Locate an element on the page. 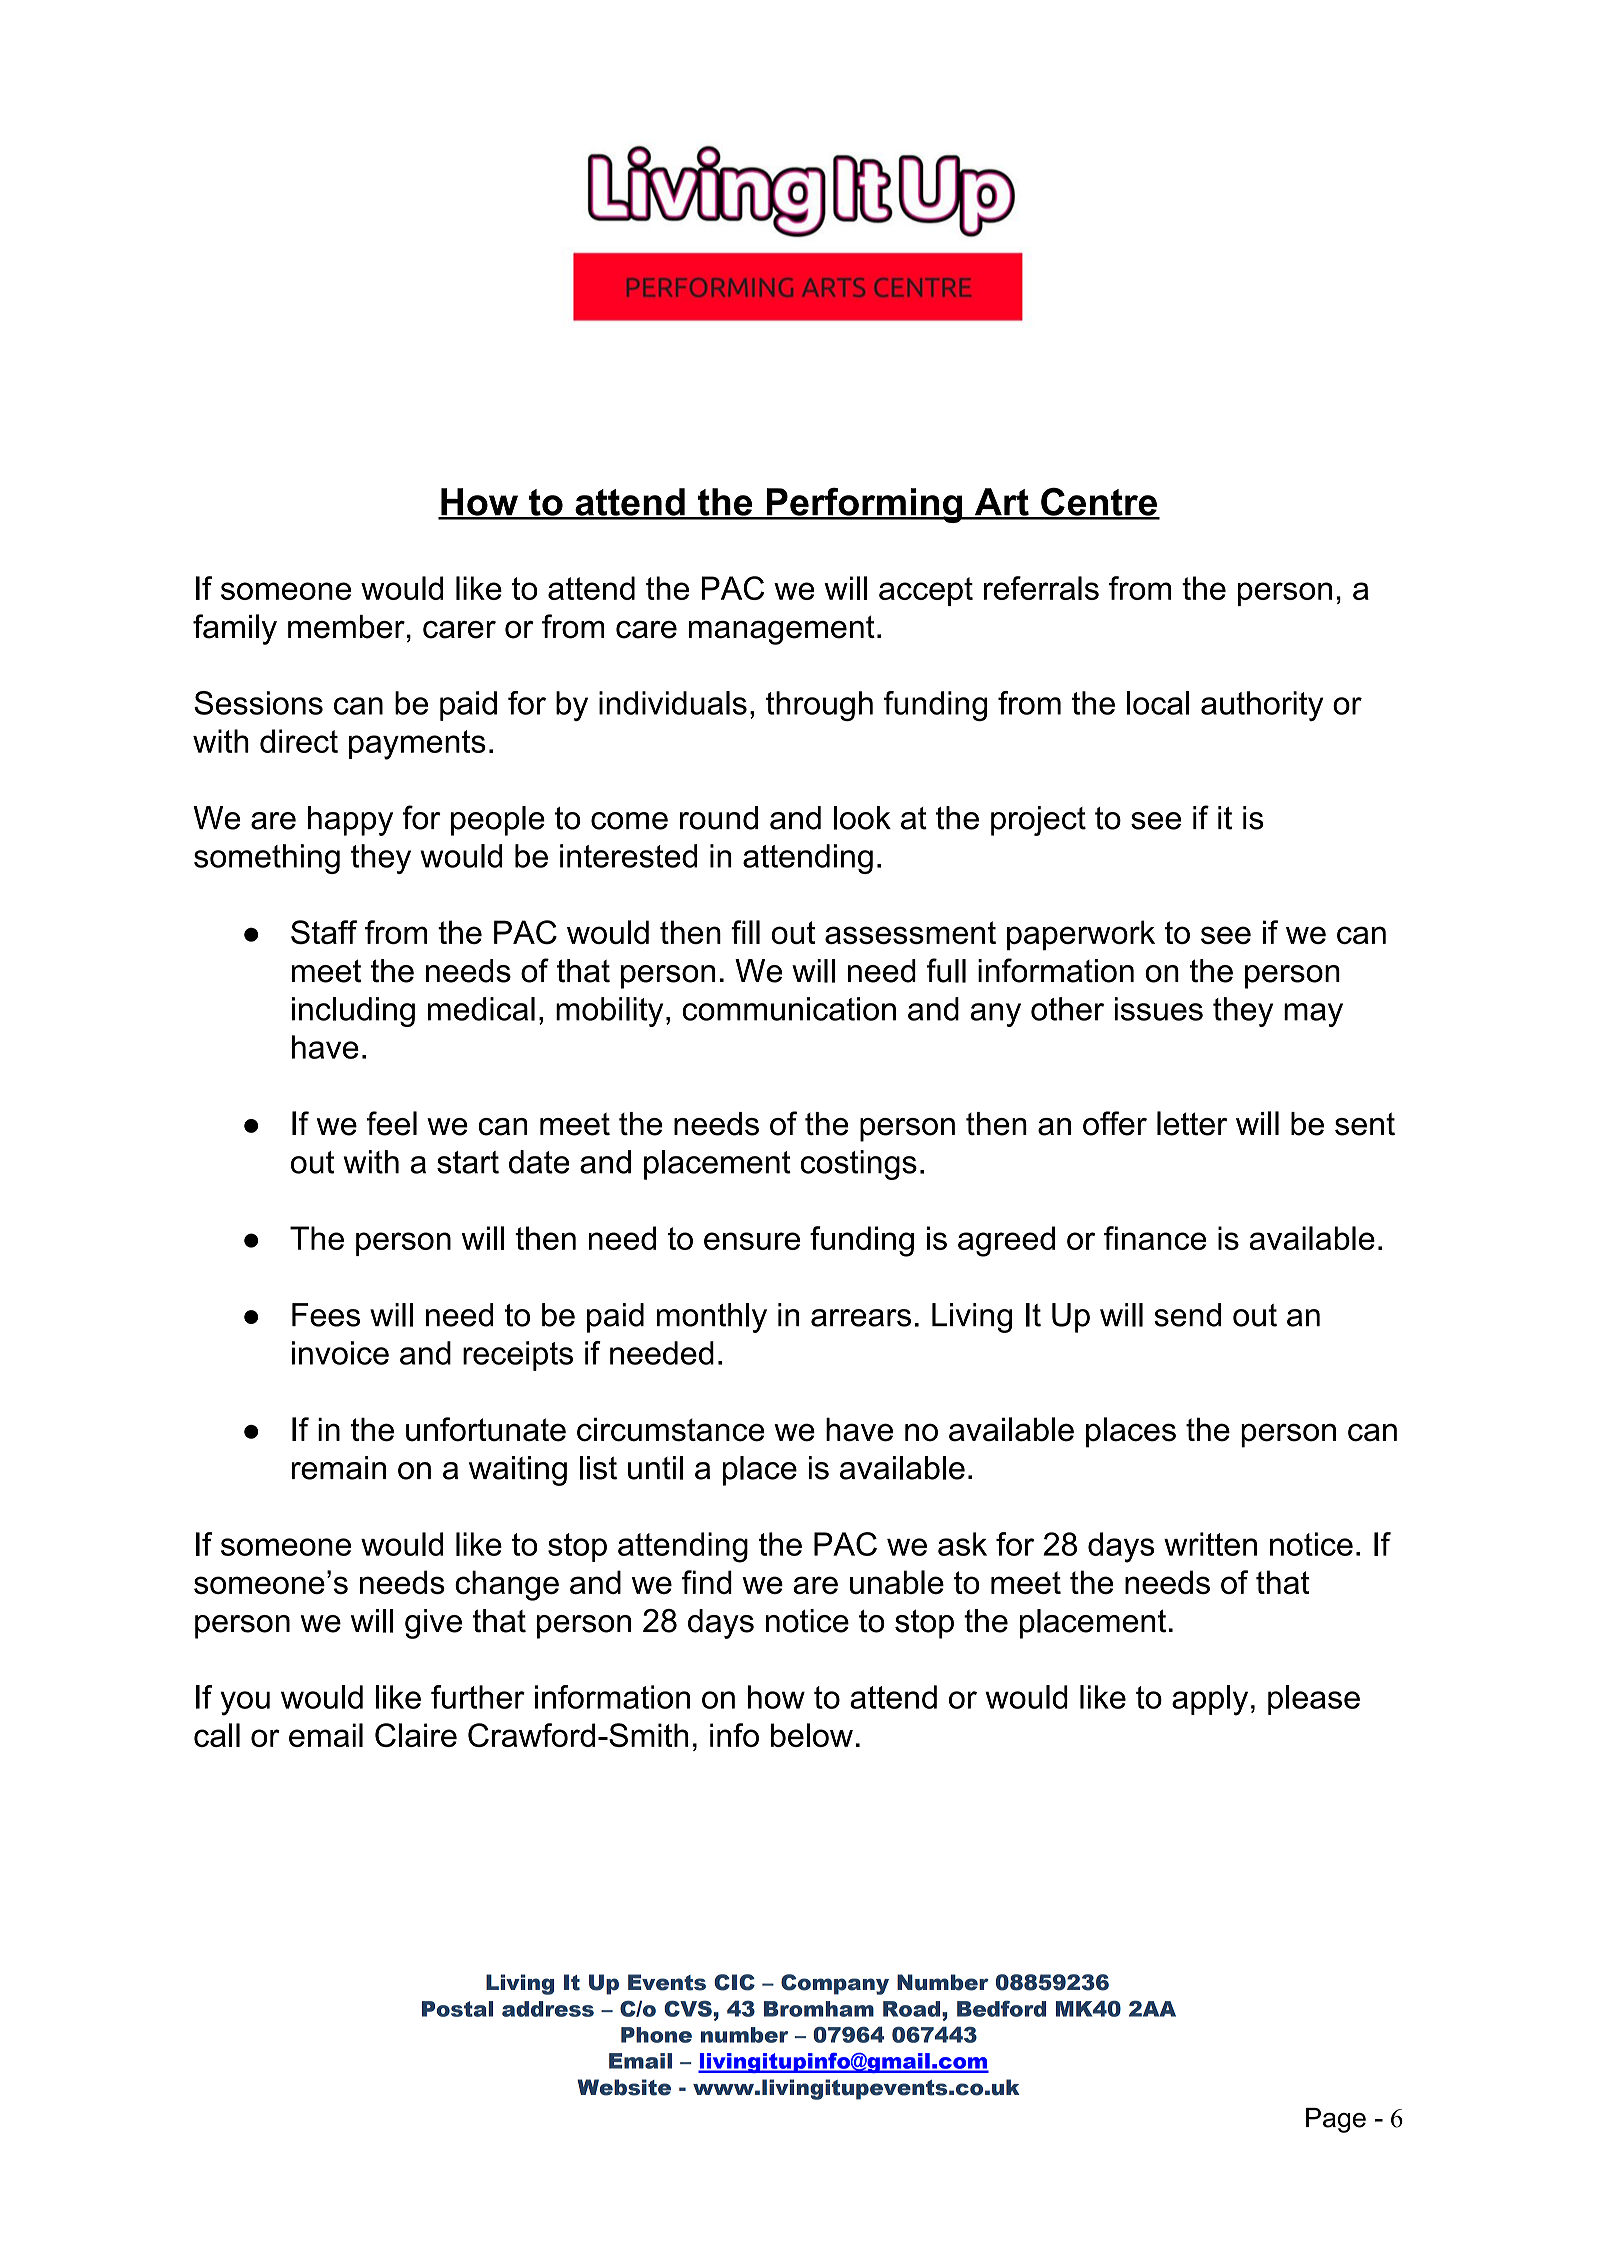 This page has width=1598, height=2260. circumstance is located at coordinates (671, 1429).
